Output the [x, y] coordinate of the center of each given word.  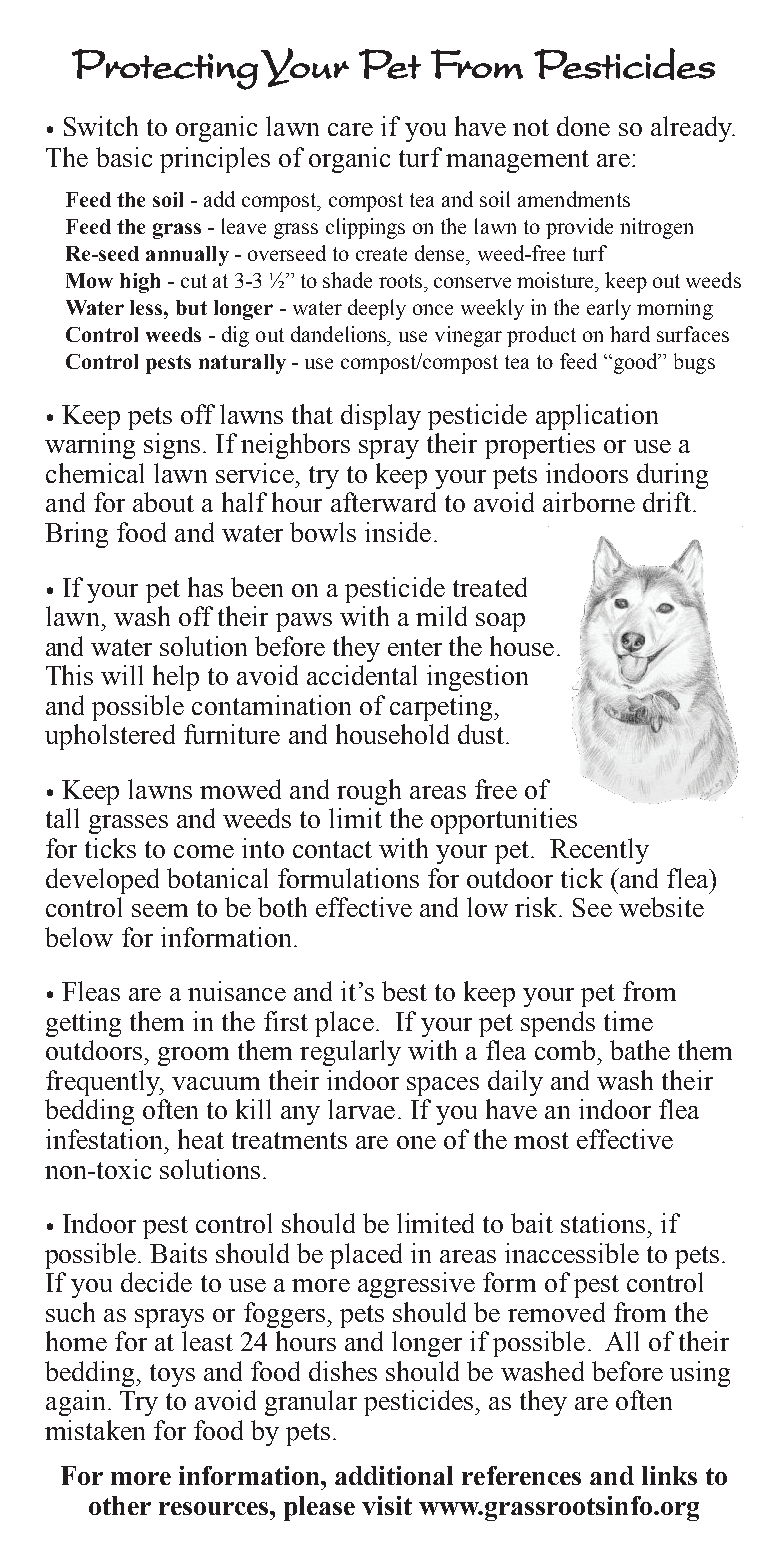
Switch [101, 126]
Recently [599, 851]
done [583, 126]
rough [369, 792]
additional [394, 1475]
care [350, 129]
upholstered [110, 737]
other [120, 1505]
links [669, 1475]
